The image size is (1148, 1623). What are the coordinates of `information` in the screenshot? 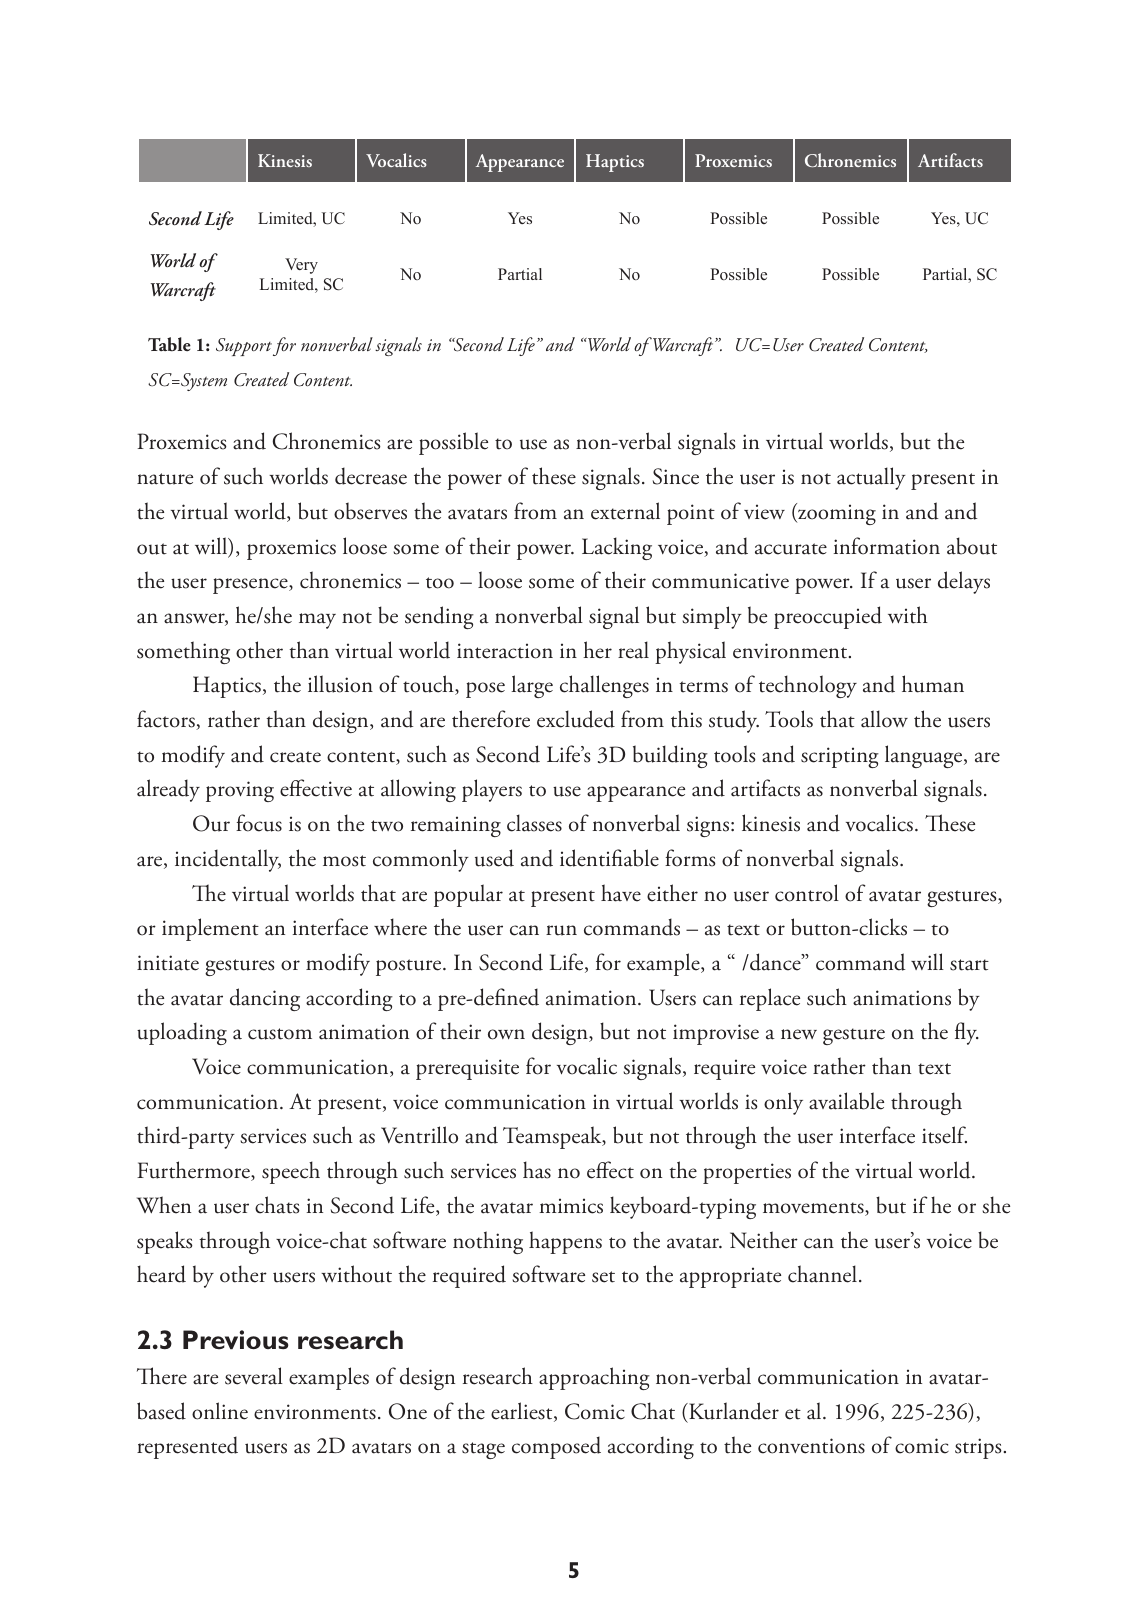 It's located at (887, 546).
